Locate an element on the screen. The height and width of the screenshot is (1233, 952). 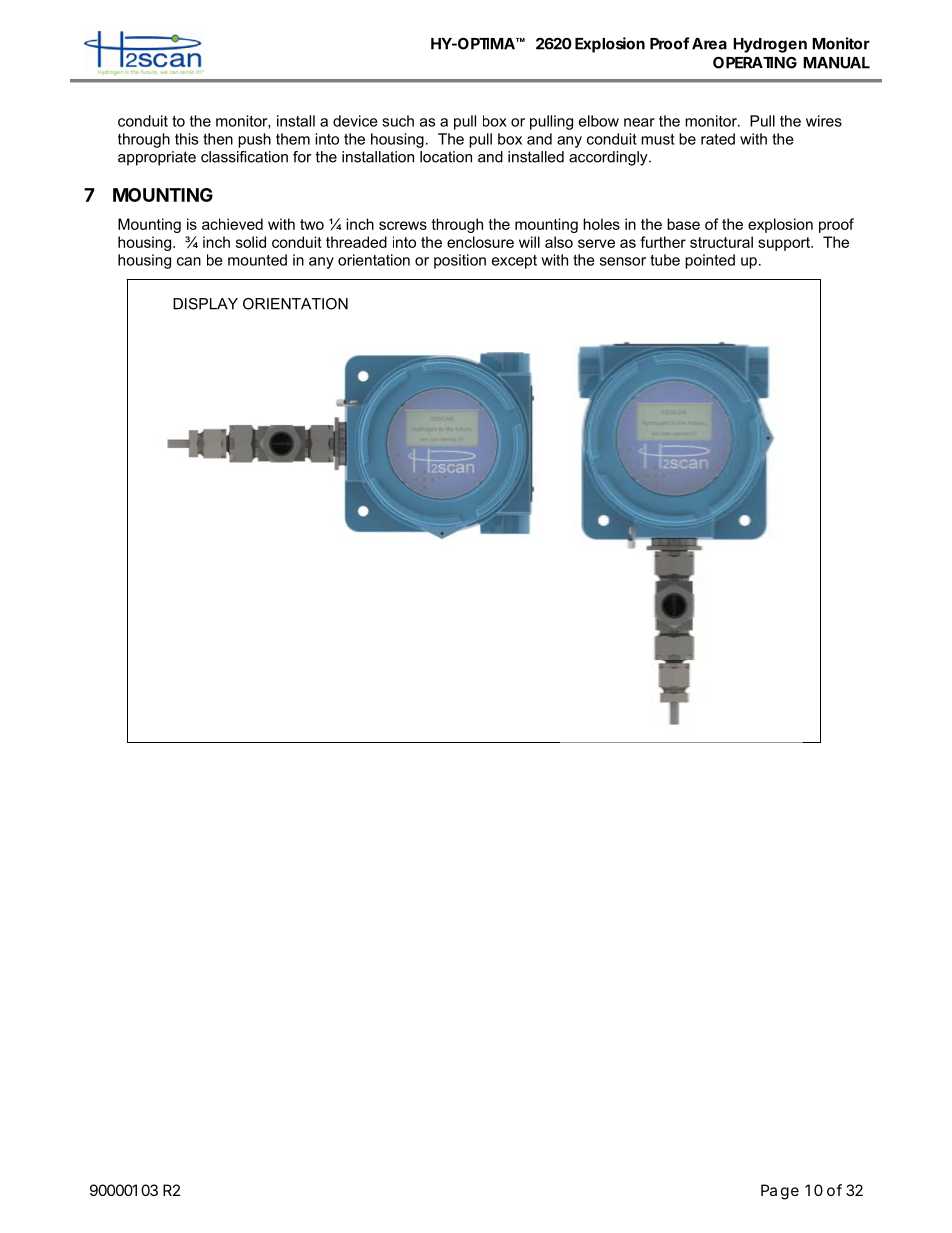
DISPLAY is located at coordinates (205, 304).
